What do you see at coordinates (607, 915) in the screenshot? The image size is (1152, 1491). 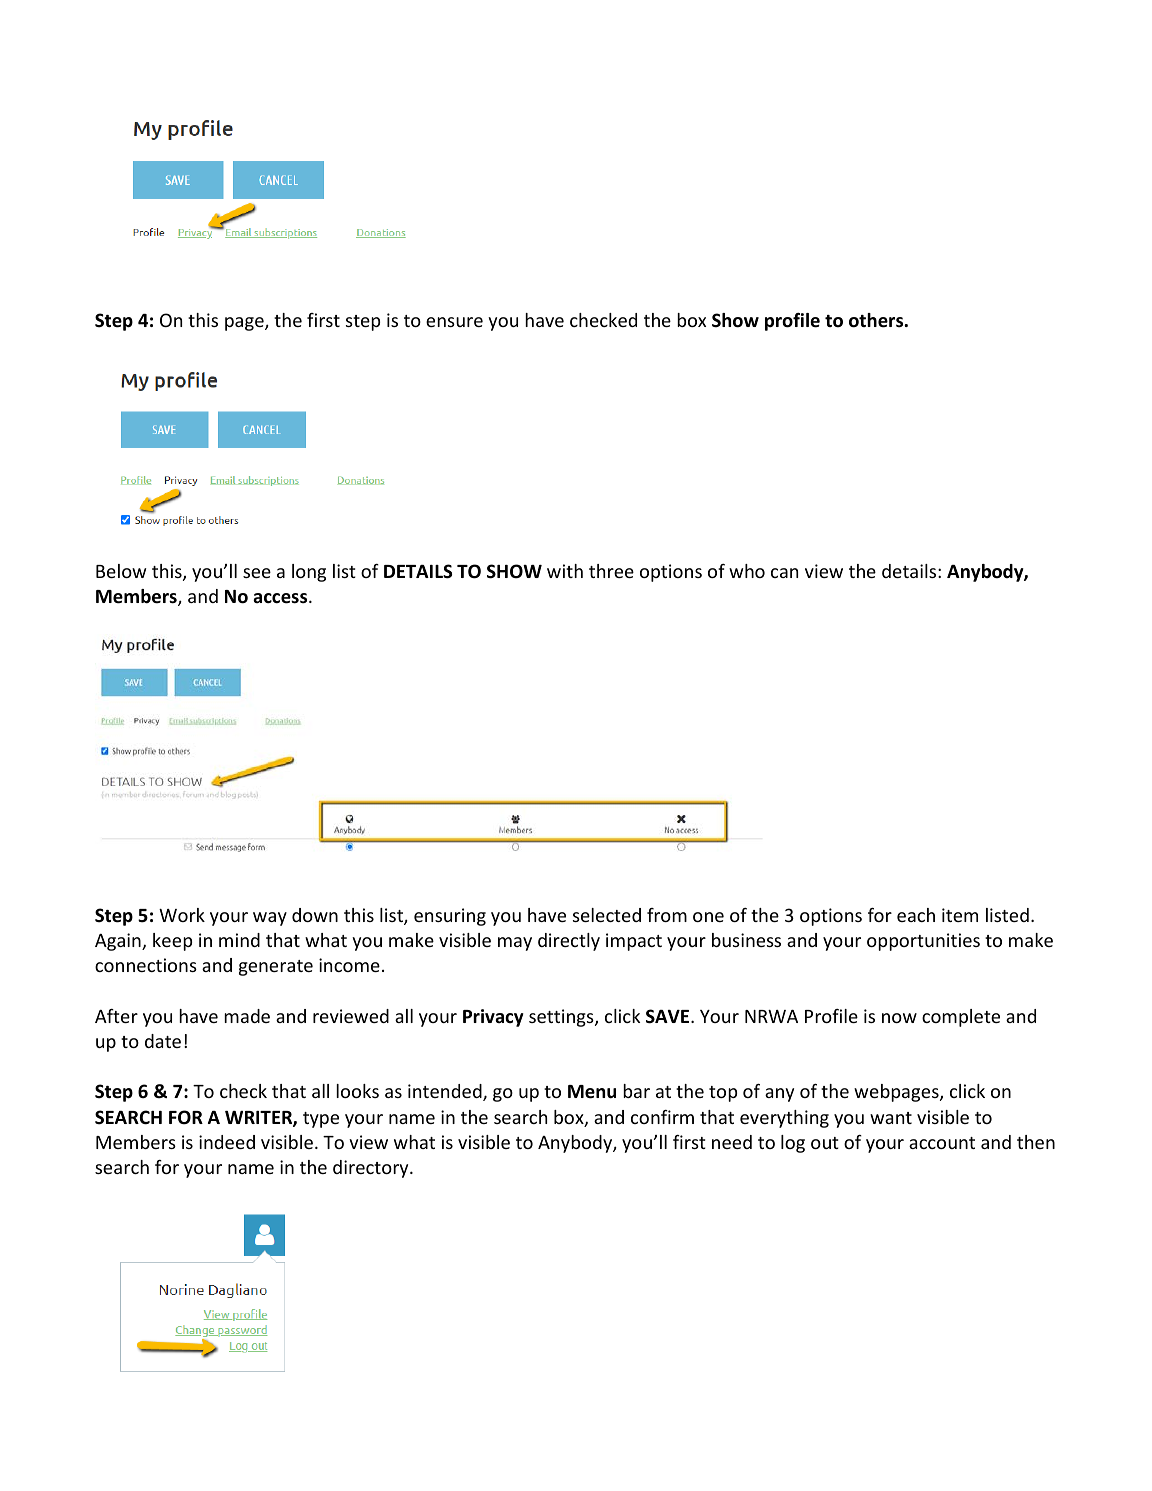 I see `selected` at bounding box center [607, 915].
